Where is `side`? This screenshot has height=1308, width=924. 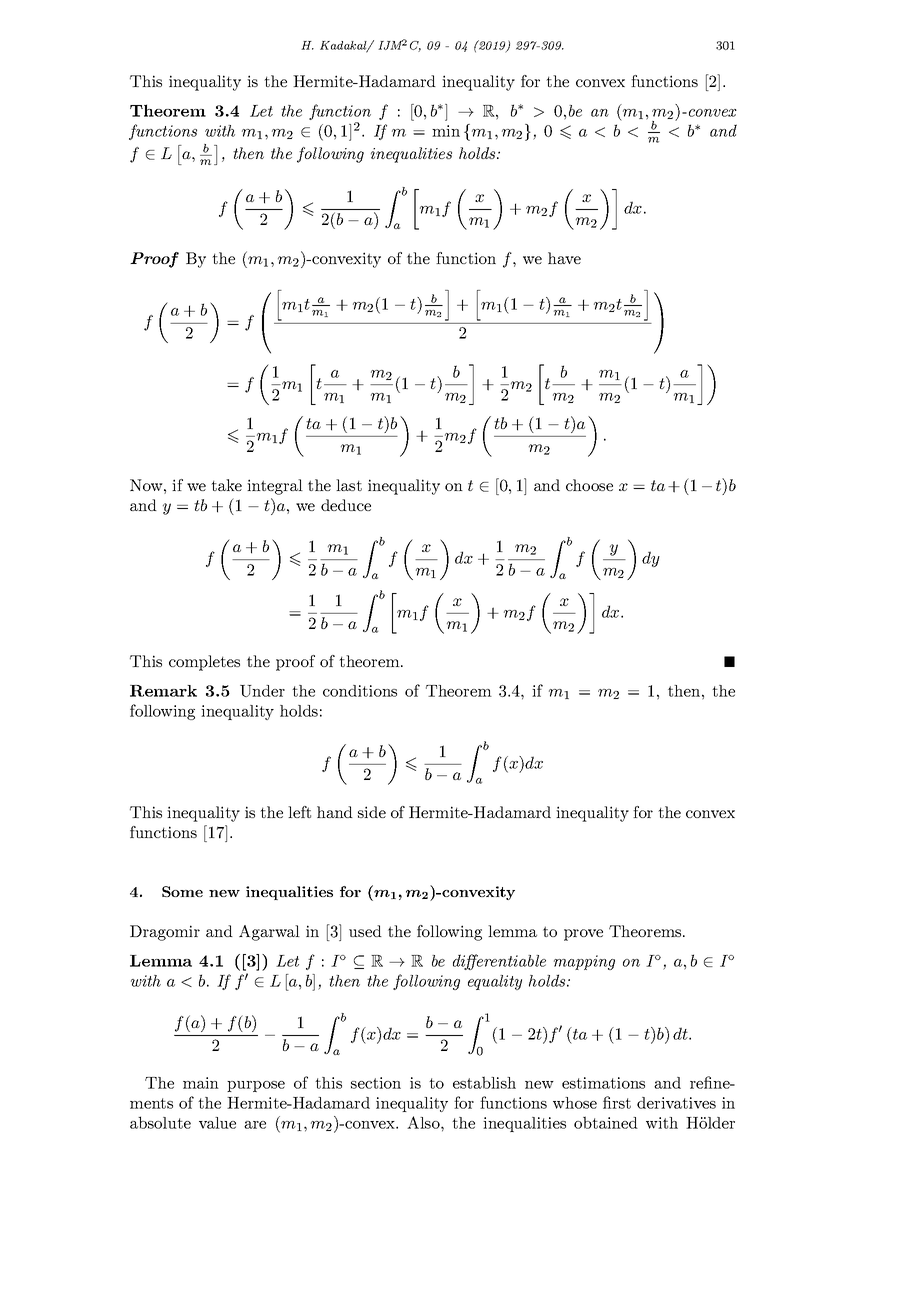 side is located at coordinates (372, 812).
